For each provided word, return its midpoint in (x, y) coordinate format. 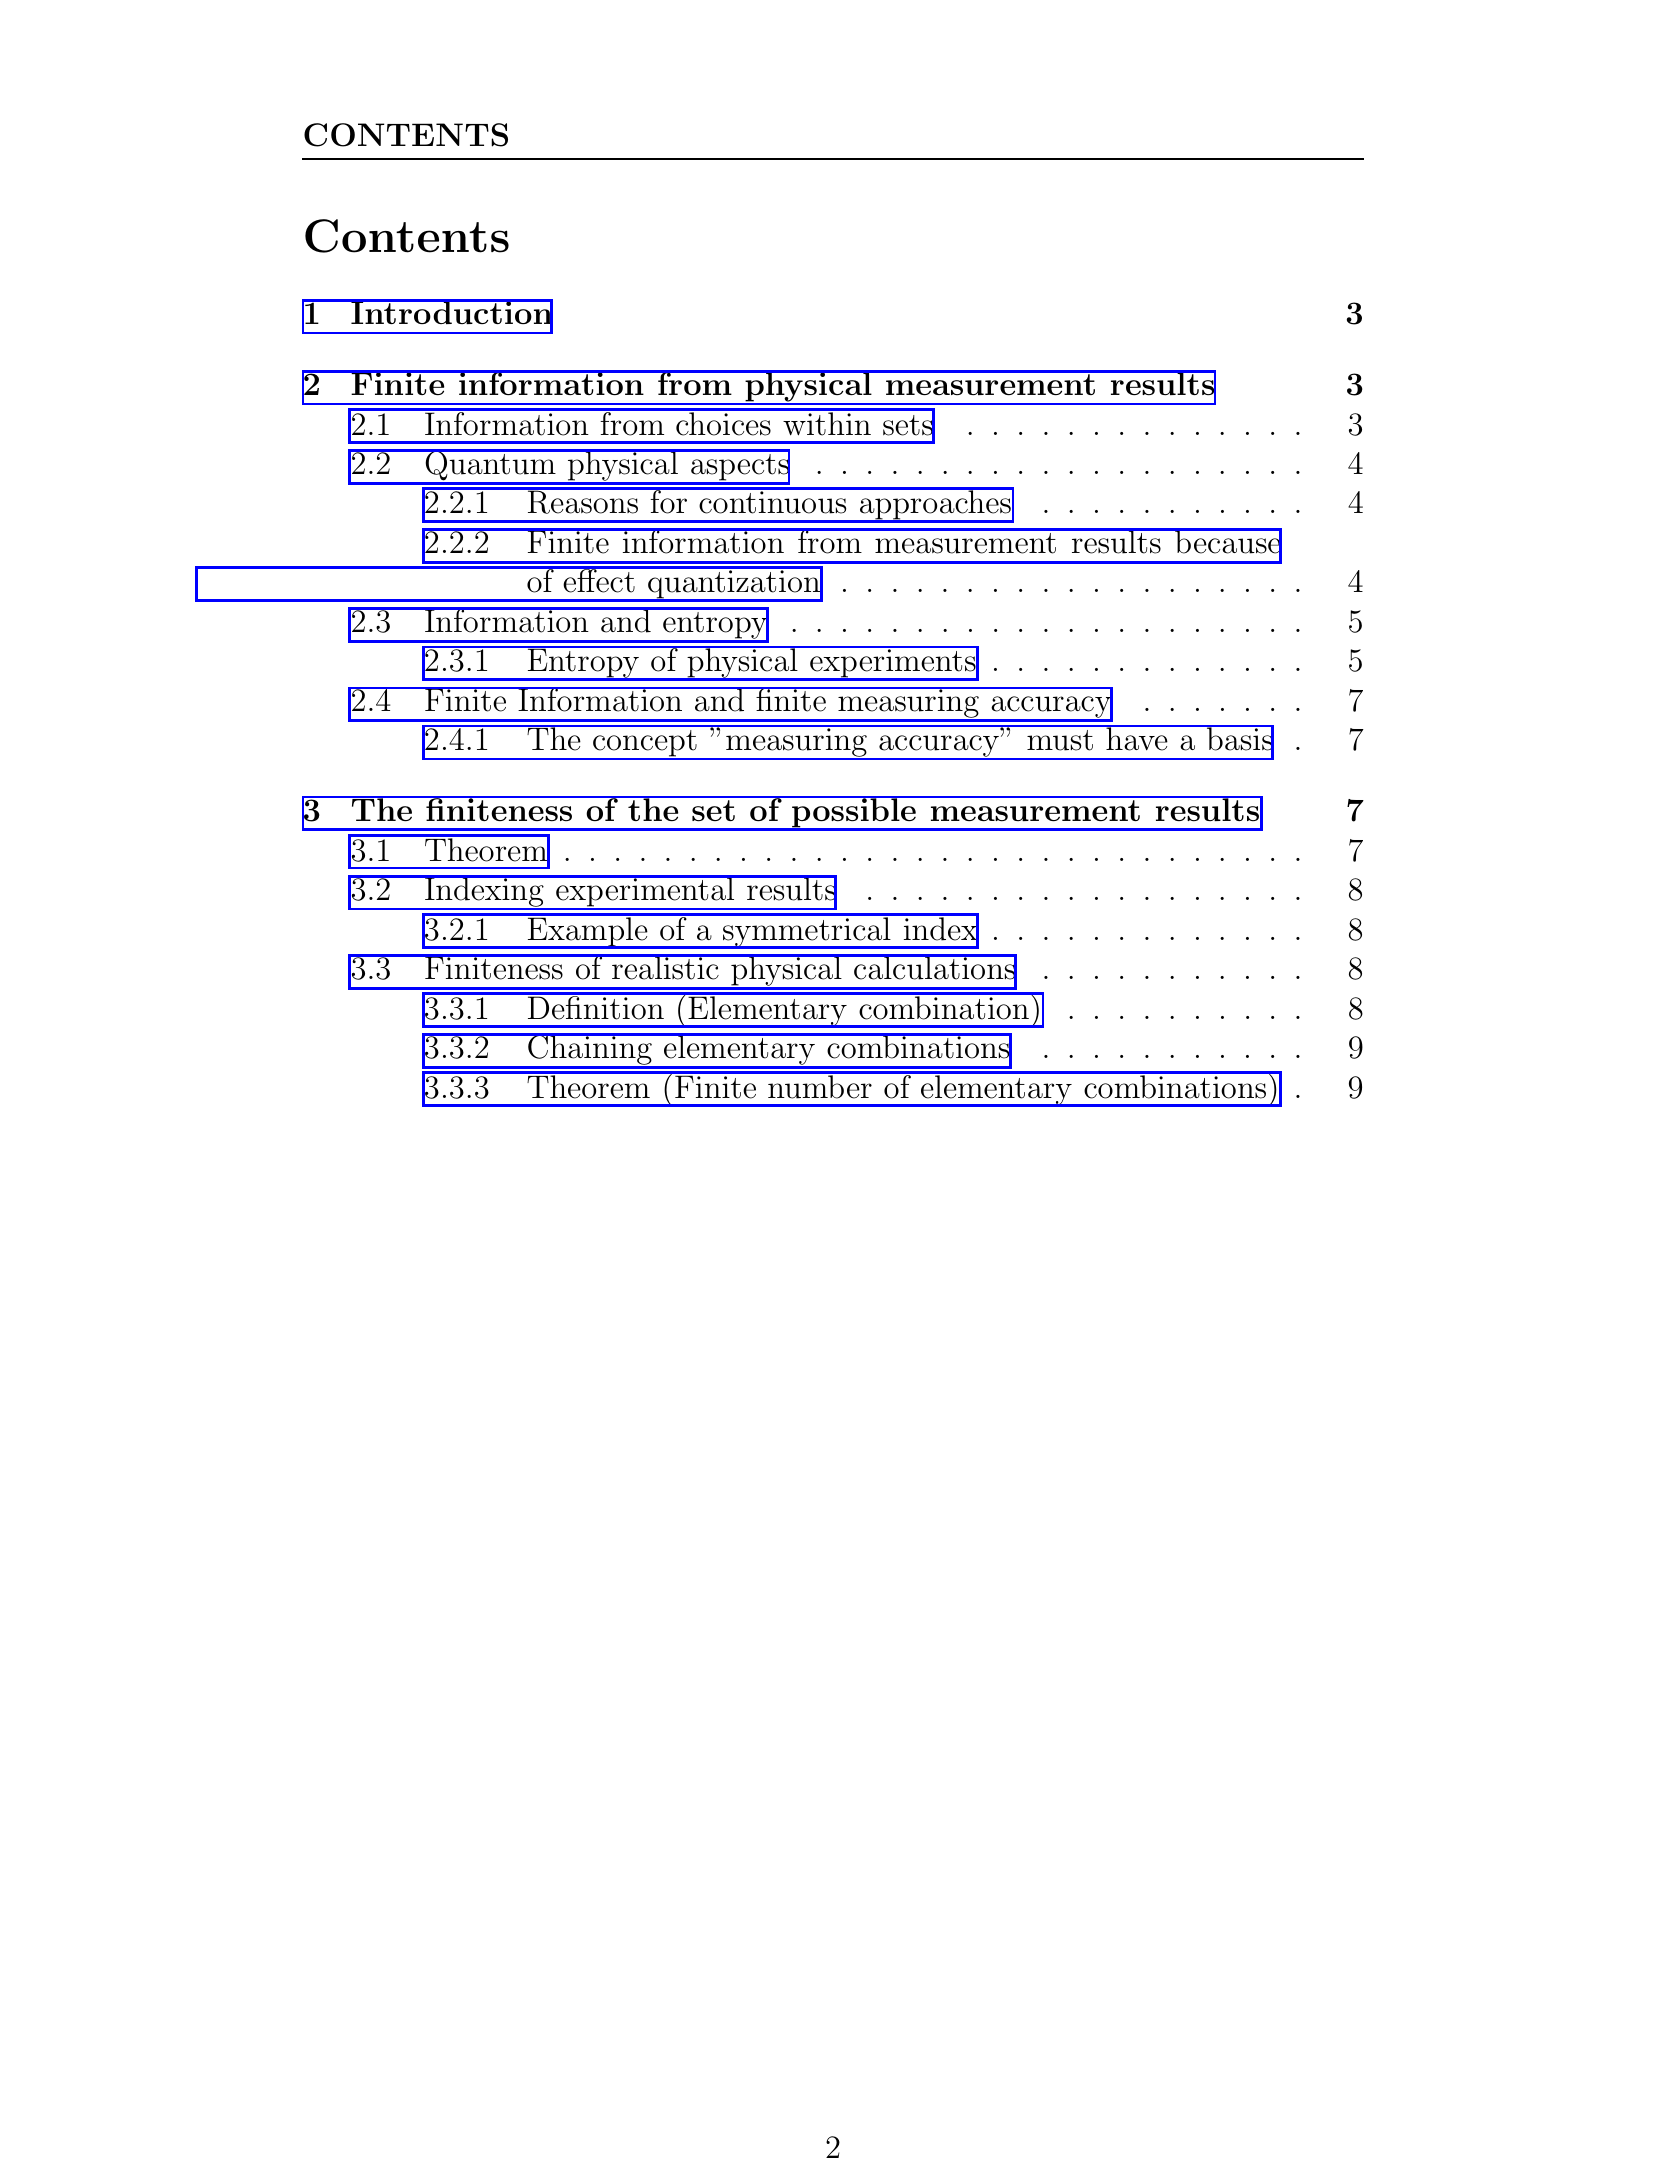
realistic (665, 967)
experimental (645, 893)
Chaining (590, 1050)
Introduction (451, 313)
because (1227, 542)
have (1137, 738)
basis (1239, 739)
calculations (934, 968)
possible (854, 814)
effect (599, 580)
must (1060, 740)
